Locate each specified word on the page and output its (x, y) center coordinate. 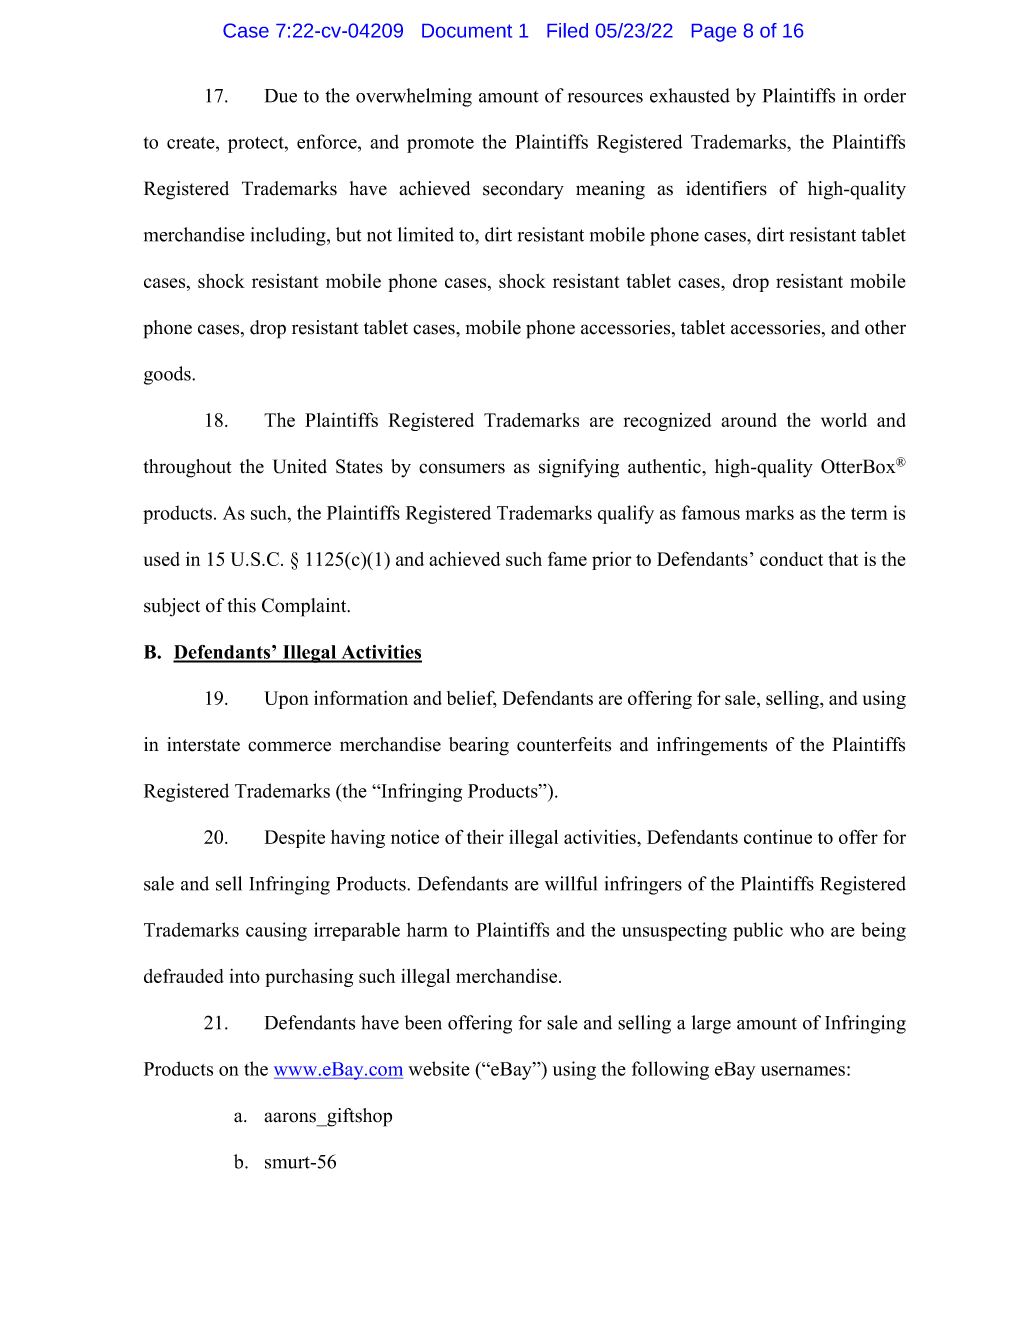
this (241, 605)
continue (778, 837)
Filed (567, 30)
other (885, 327)
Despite (295, 838)
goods (168, 375)
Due (281, 96)
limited (426, 234)
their (485, 837)
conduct (791, 559)
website (439, 1068)
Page (714, 33)
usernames (804, 1071)
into (244, 976)
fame (567, 558)
